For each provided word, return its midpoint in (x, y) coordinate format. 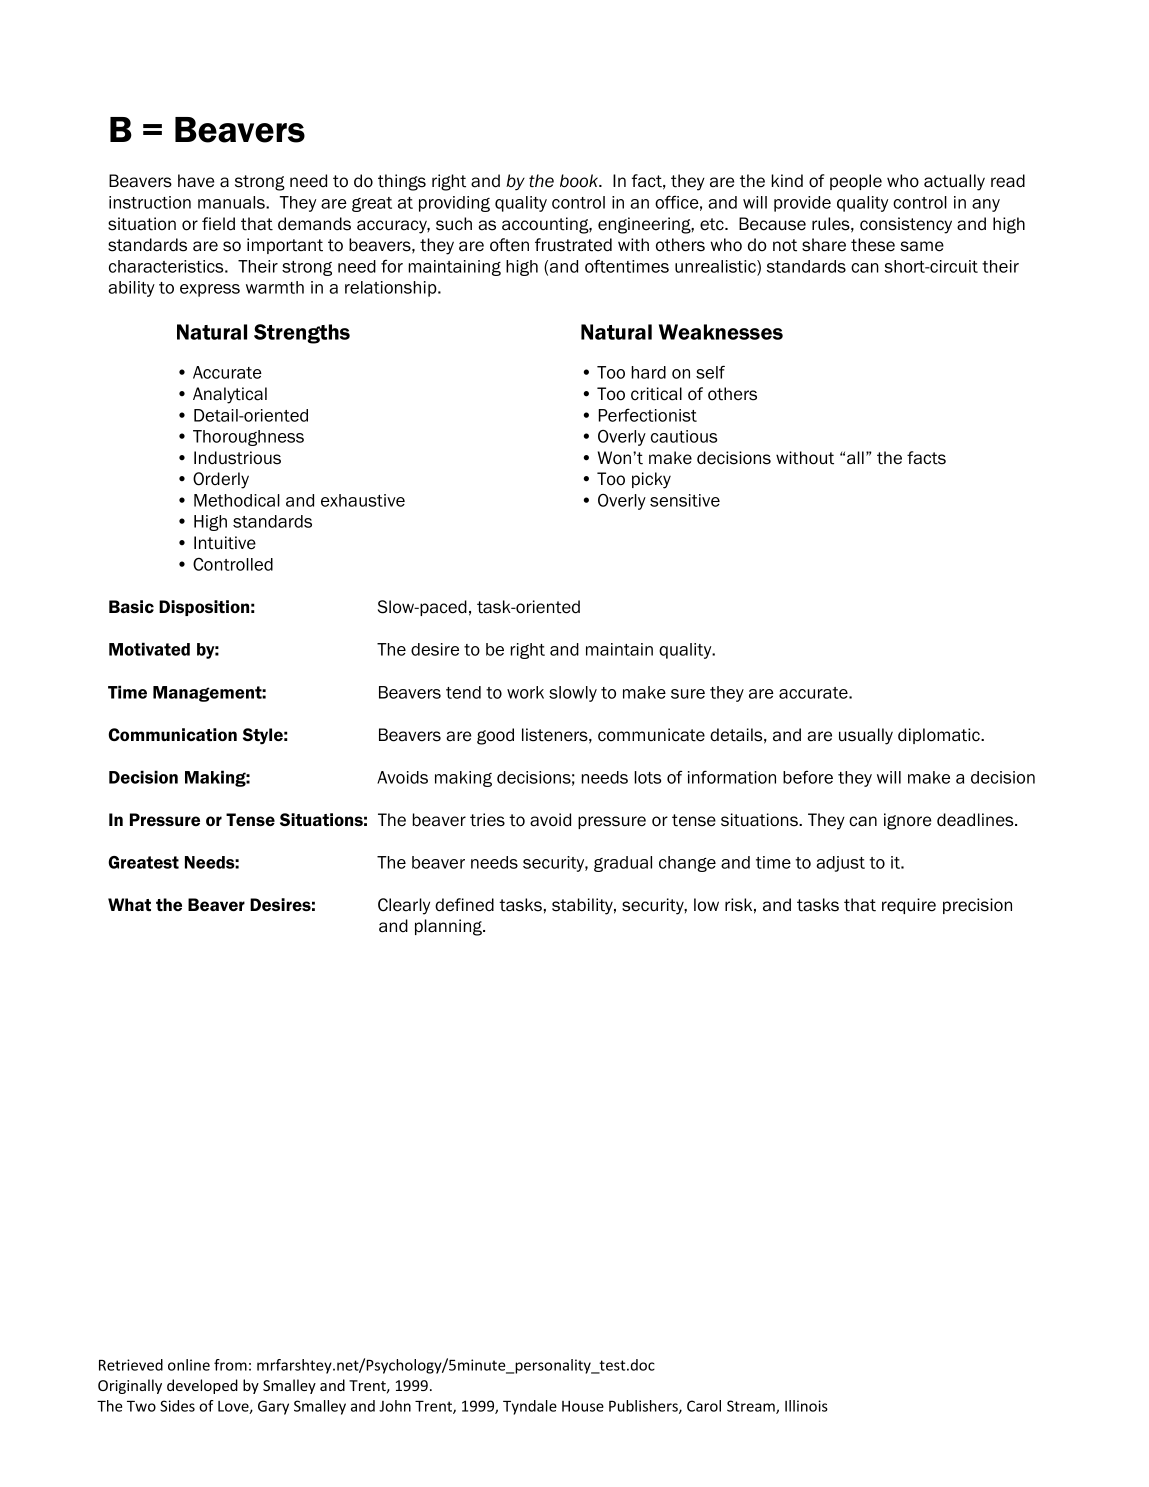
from (230, 1365)
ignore (907, 821)
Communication (172, 734)
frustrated (573, 245)
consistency (906, 225)
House (583, 1406)
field (218, 224)
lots (648, 777)
